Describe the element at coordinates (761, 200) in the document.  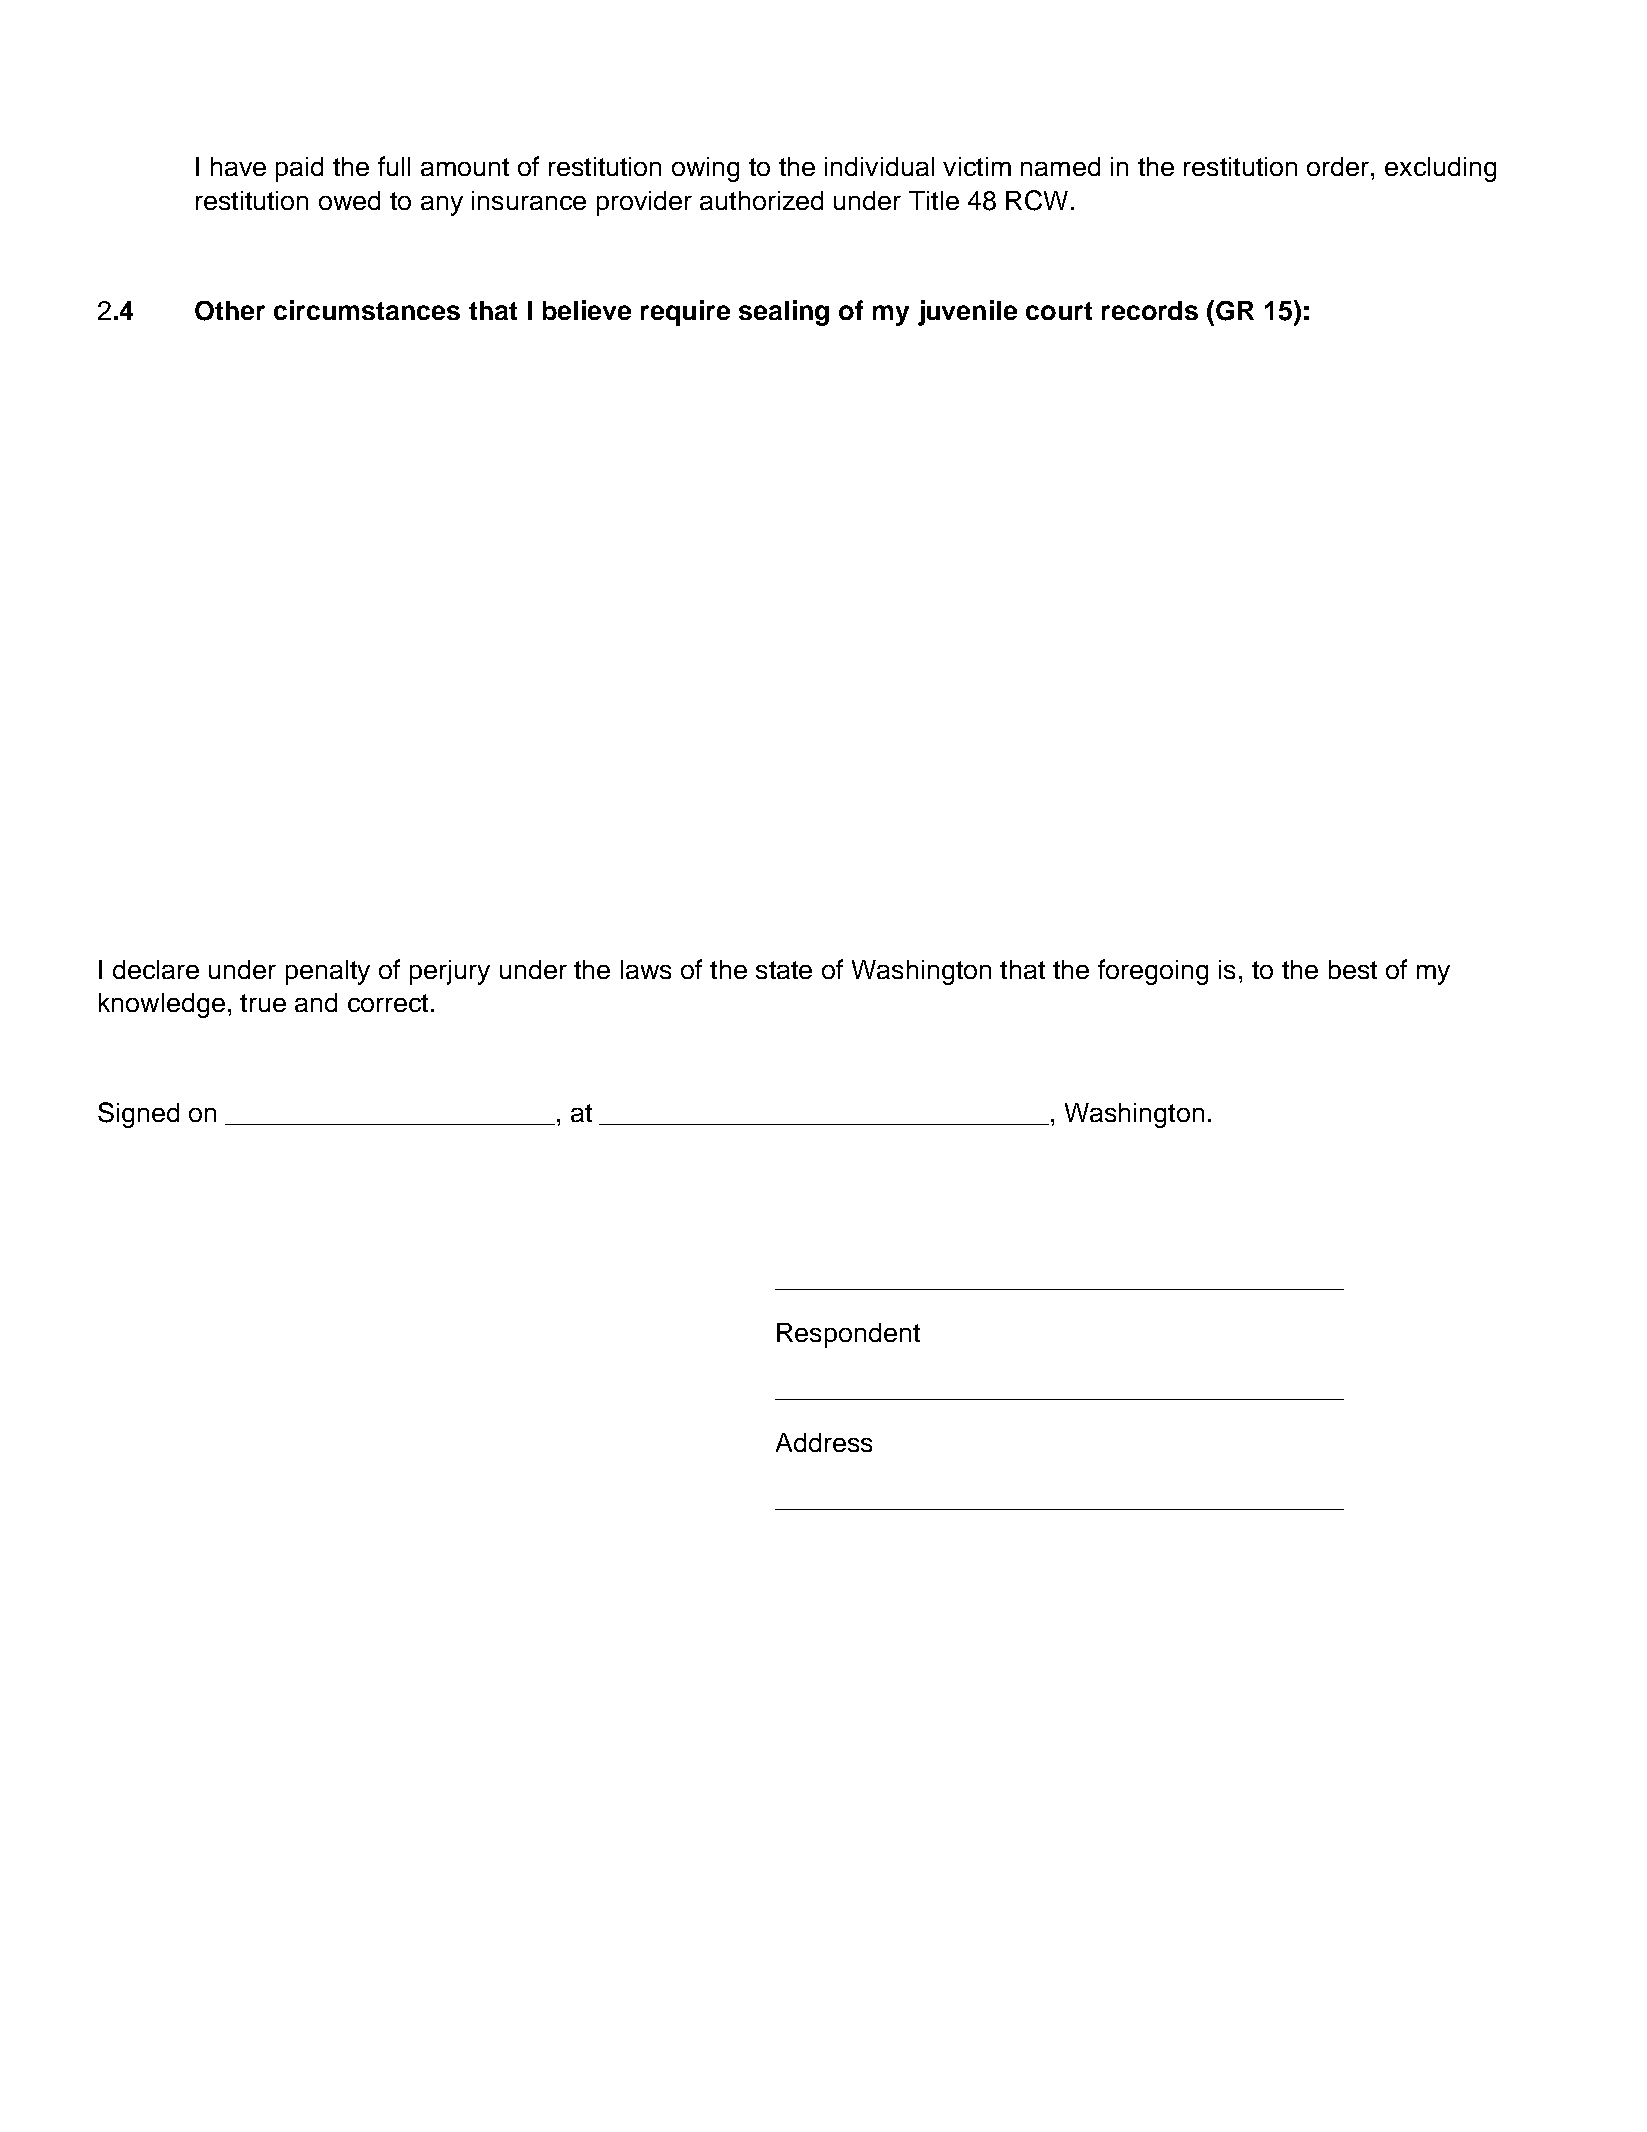
I see `authorized` at that location.
